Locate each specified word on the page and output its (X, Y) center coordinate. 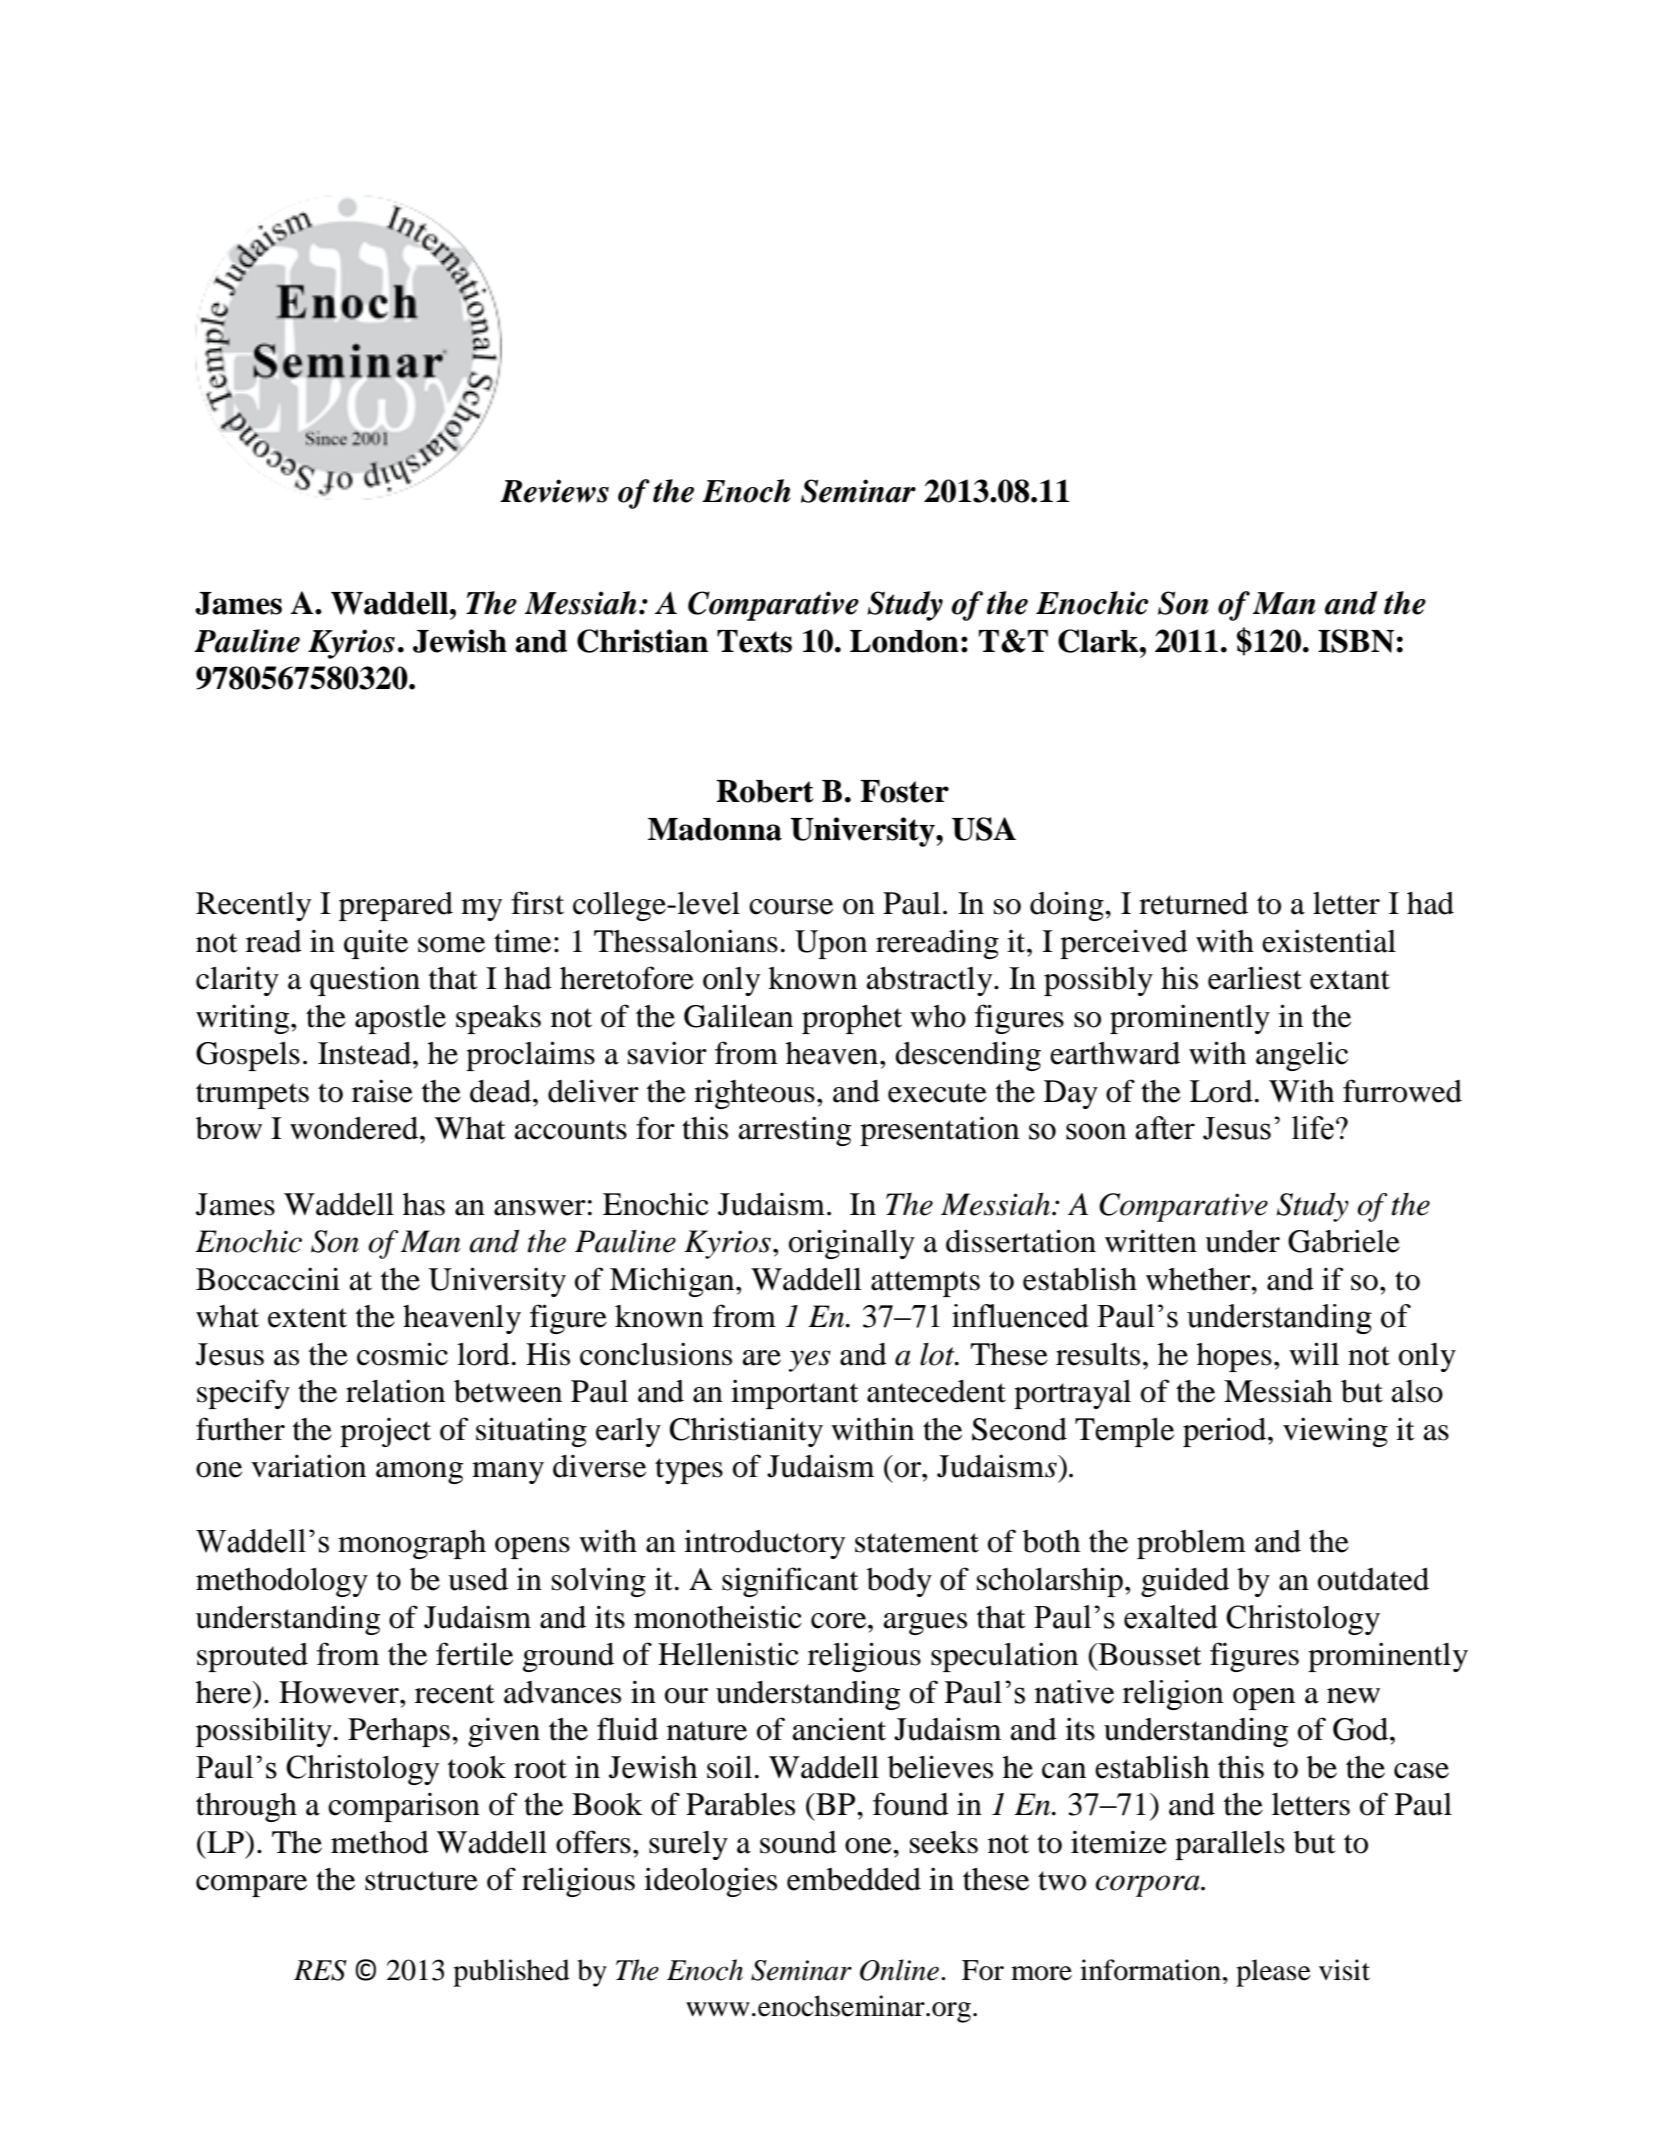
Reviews (554, 491)
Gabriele (1344, 1241)
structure (421, 1881)
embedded (854, 1879)
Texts (754, 641)
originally (852, 1244)
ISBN (1356, 641)
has (424, 1204)
